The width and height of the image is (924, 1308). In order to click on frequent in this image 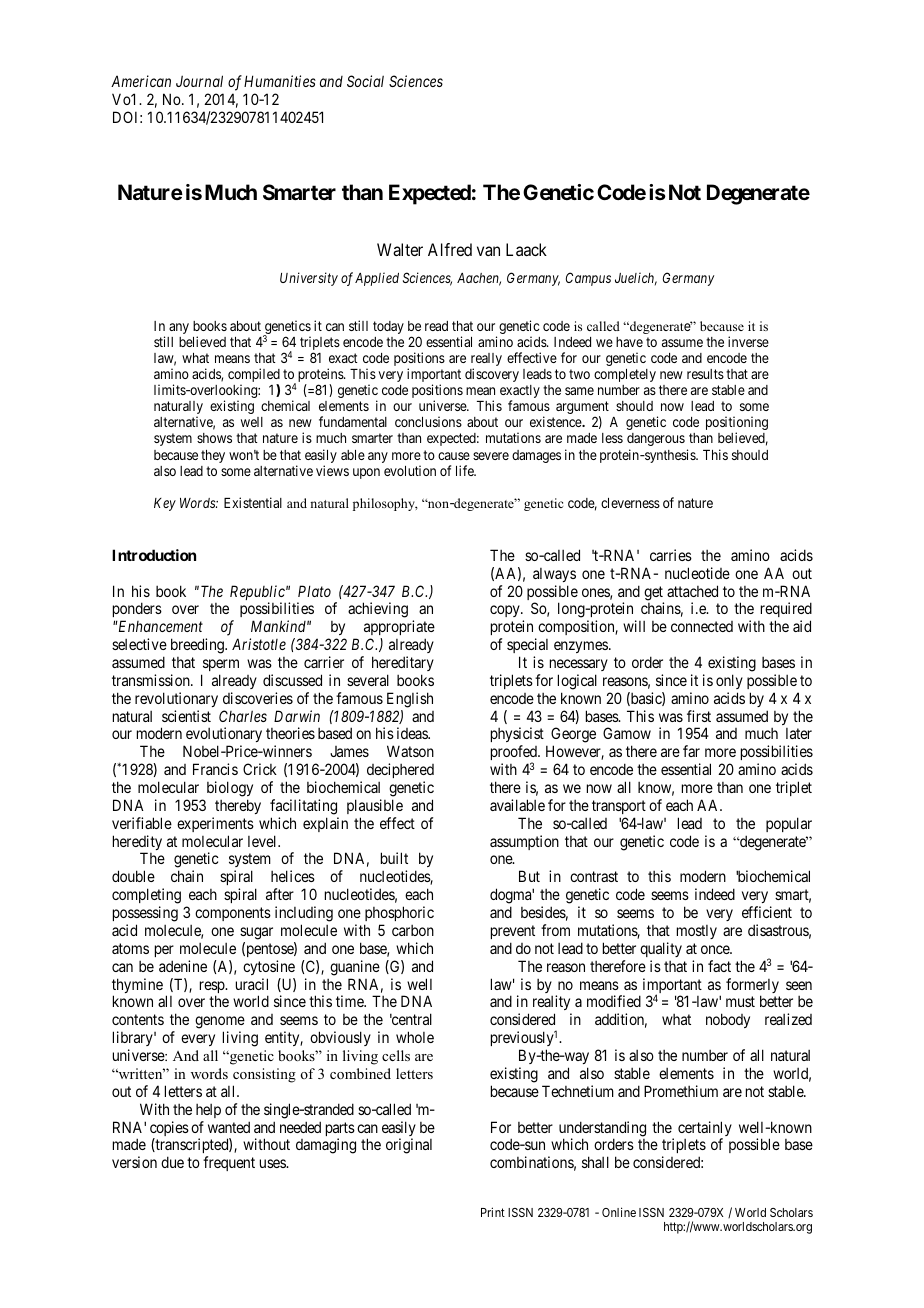, I will do `click(229, 1163)`.
